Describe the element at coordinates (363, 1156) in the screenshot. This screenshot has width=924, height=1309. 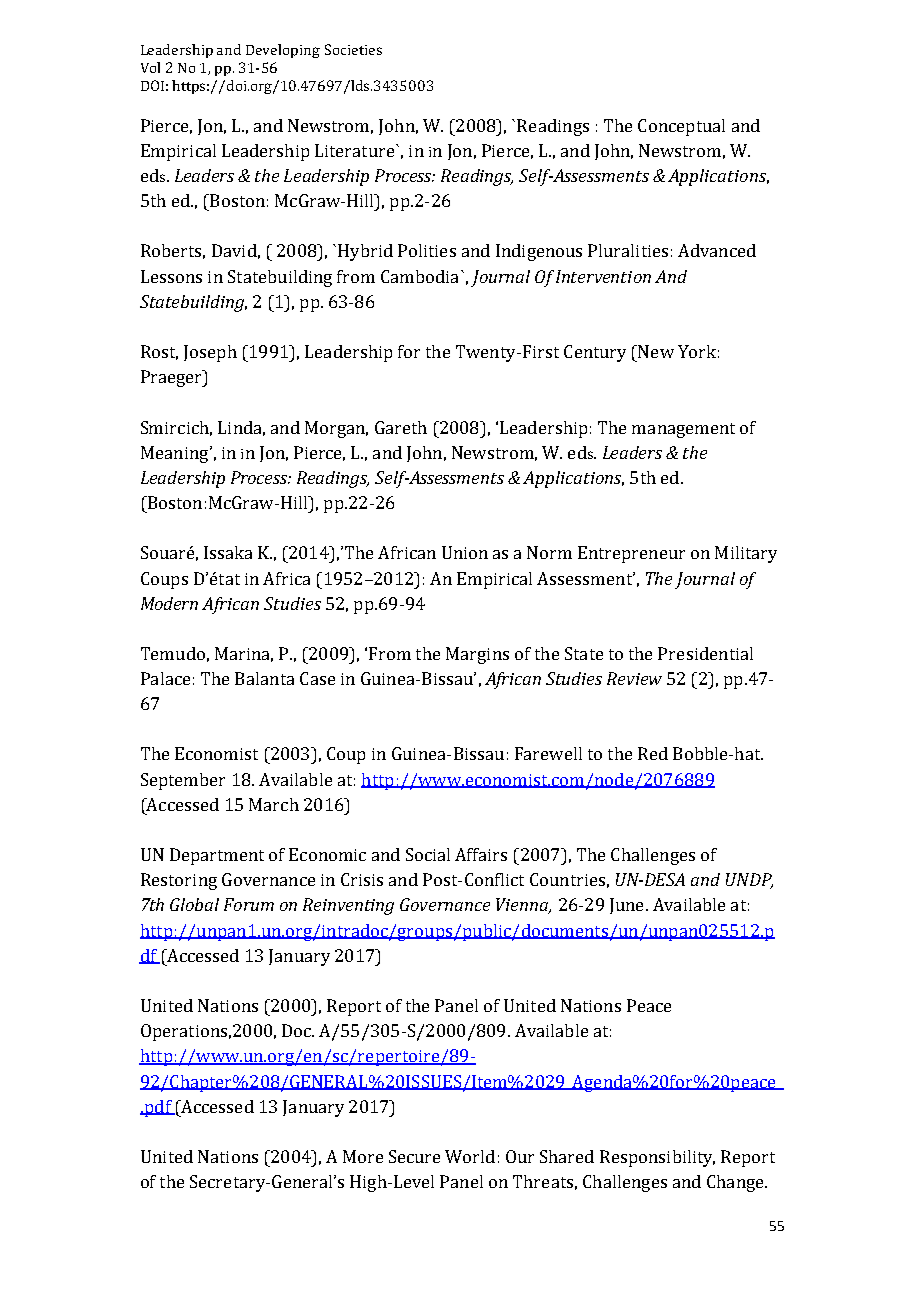
I see `More` at that location.
